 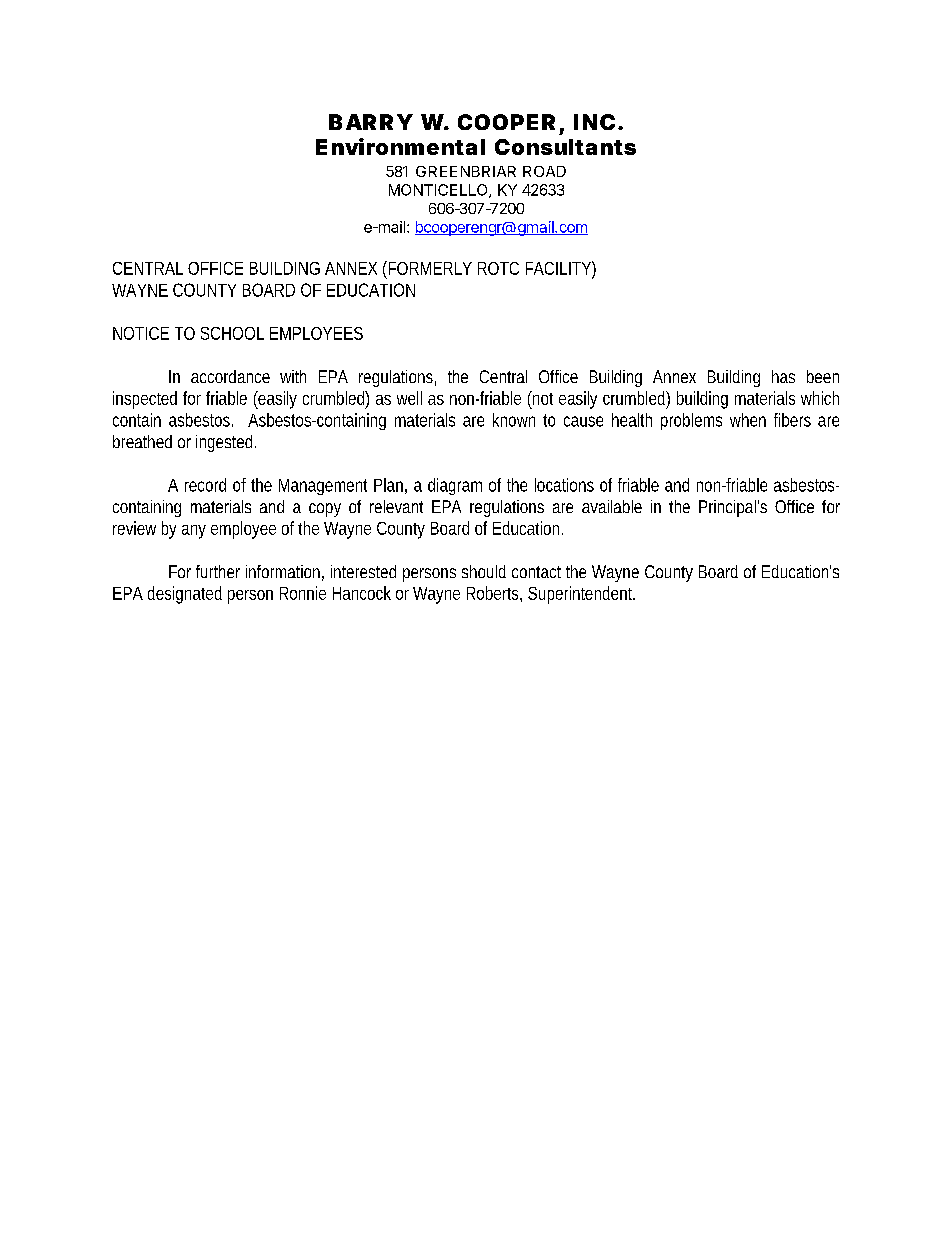 What do you see at coordinates (409, 398) in the document?
I see `well` at bounding box center [409, 398].
